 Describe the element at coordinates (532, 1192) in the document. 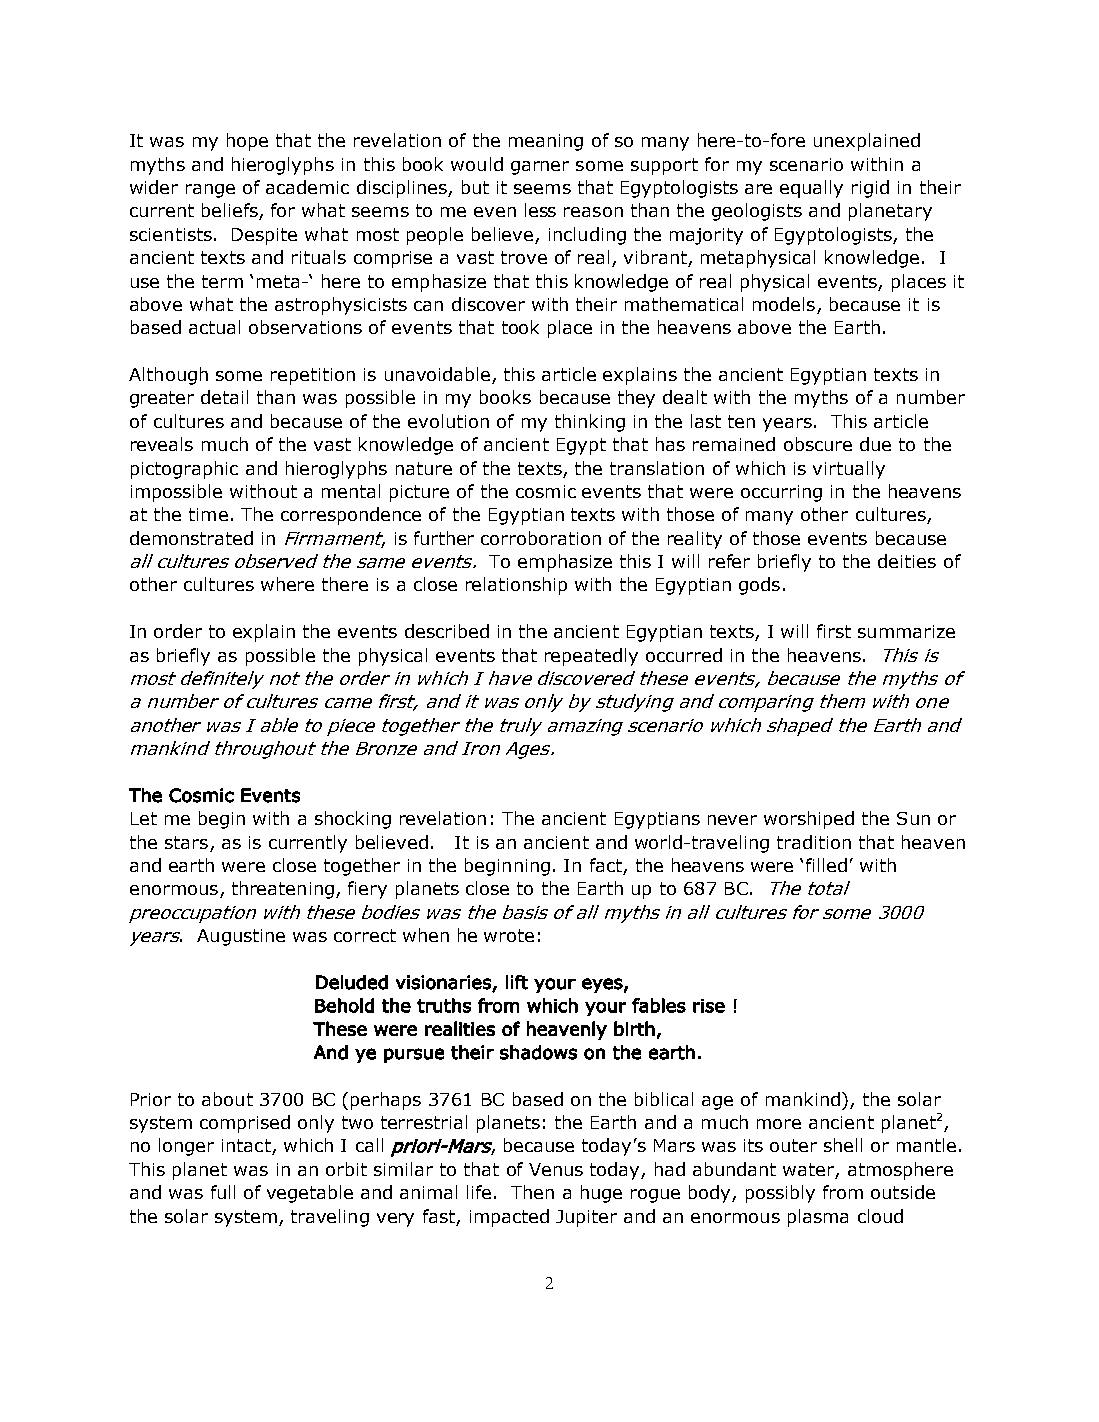

I see `Then` at that location.
